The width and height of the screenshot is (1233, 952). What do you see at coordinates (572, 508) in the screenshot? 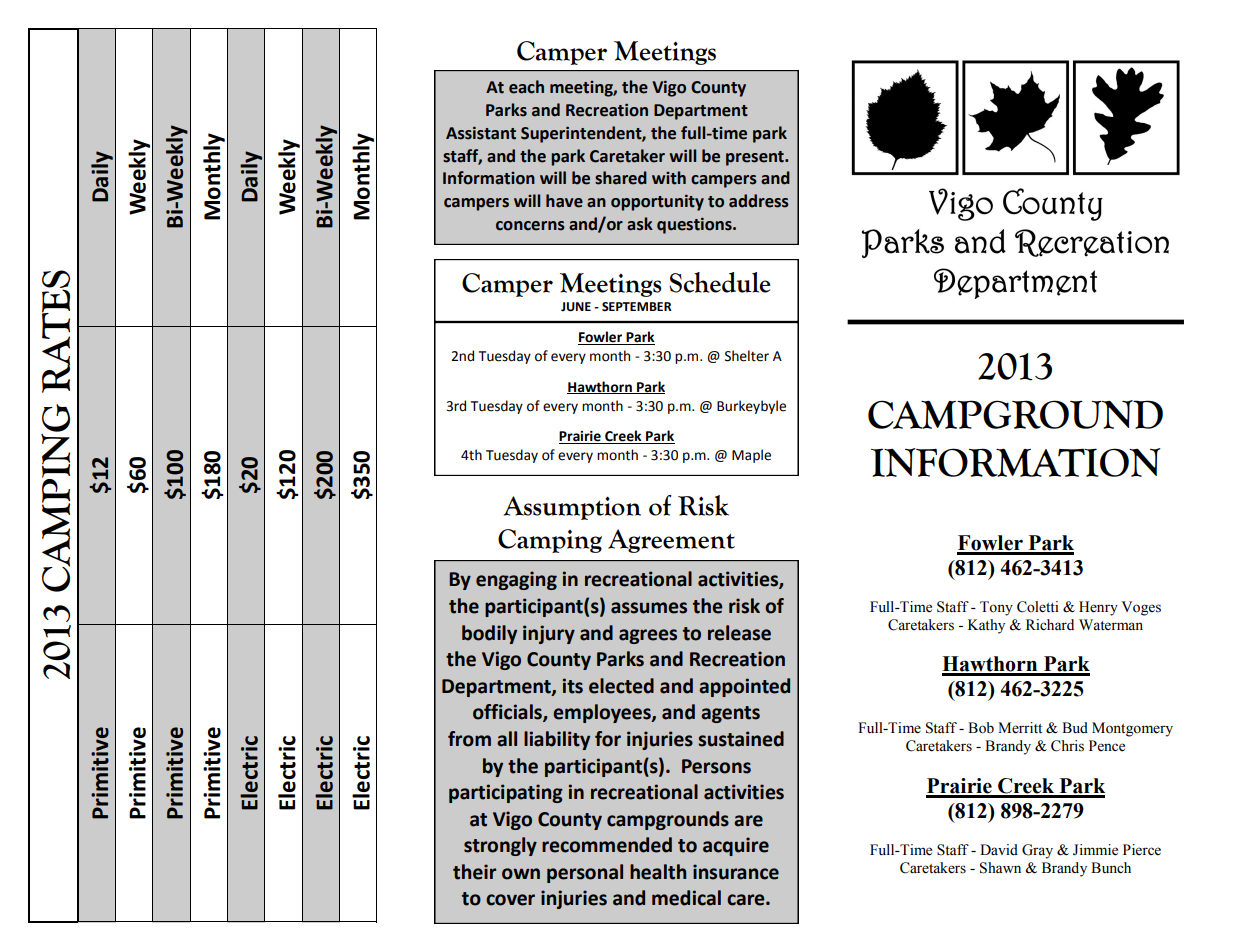
I see `Assumption` at bounding box center [572, 508].
